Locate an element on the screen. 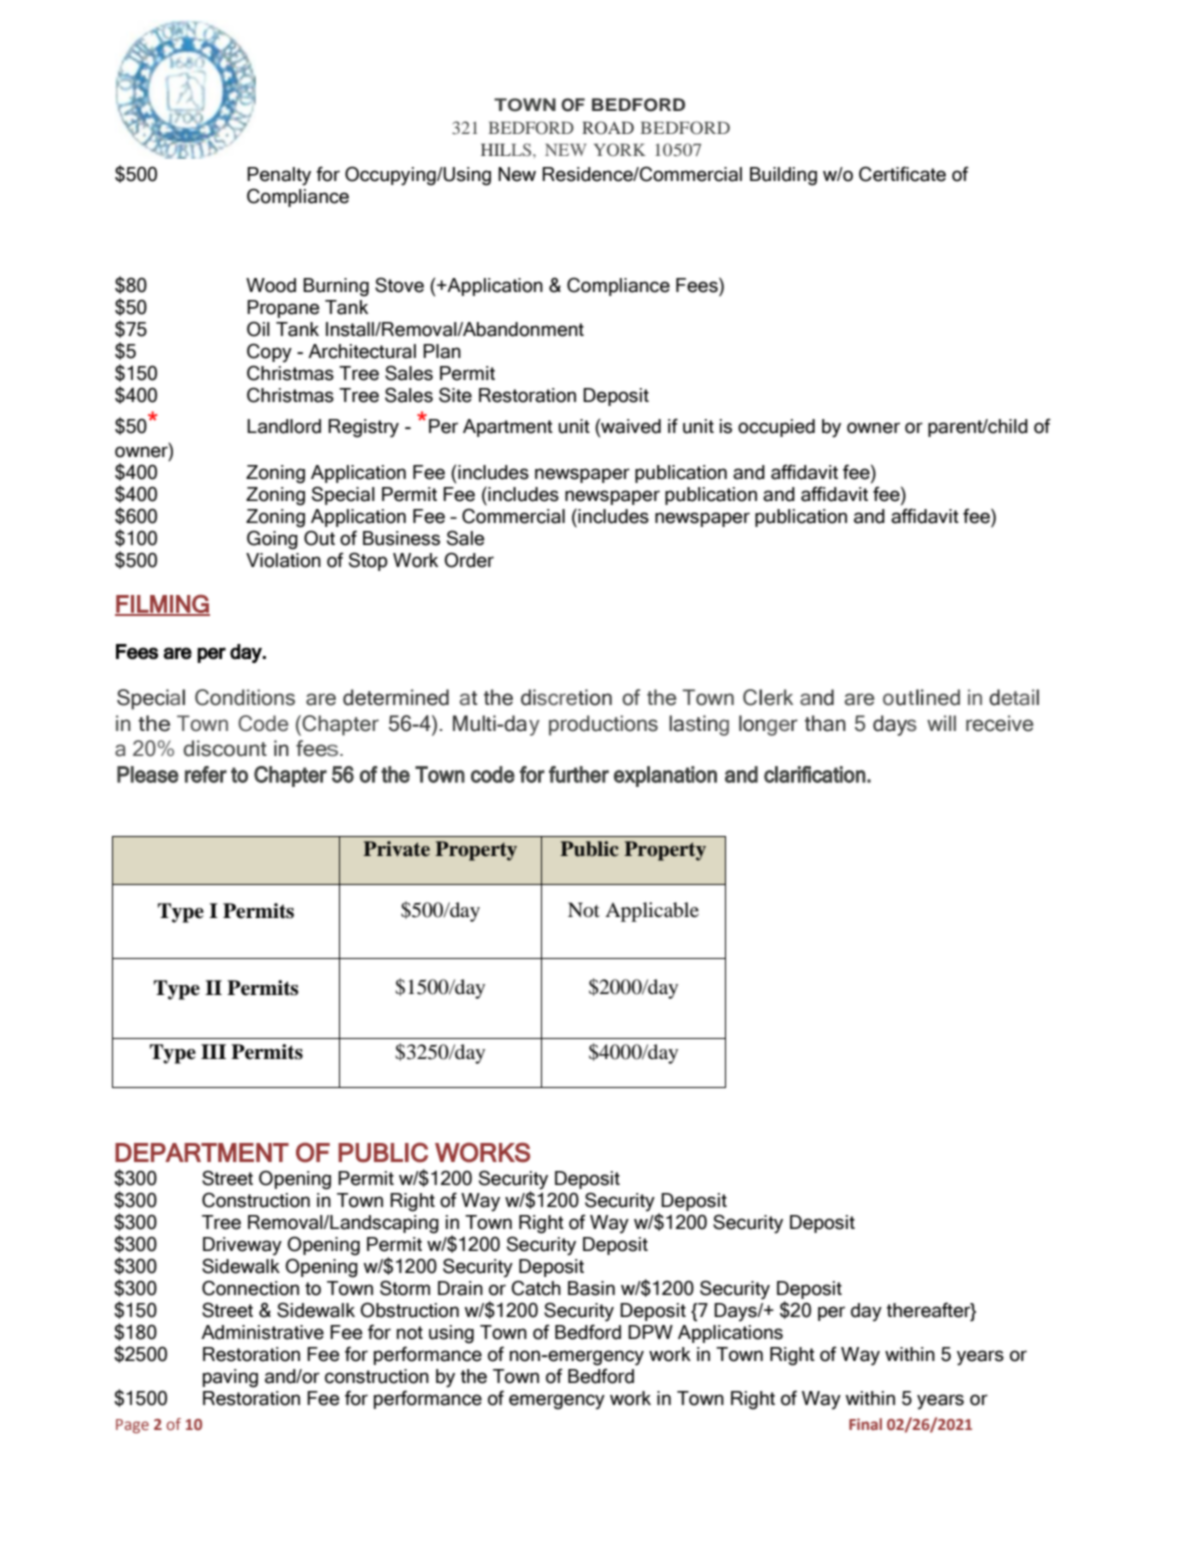  Penalty is located at coordinates (279, 176).
